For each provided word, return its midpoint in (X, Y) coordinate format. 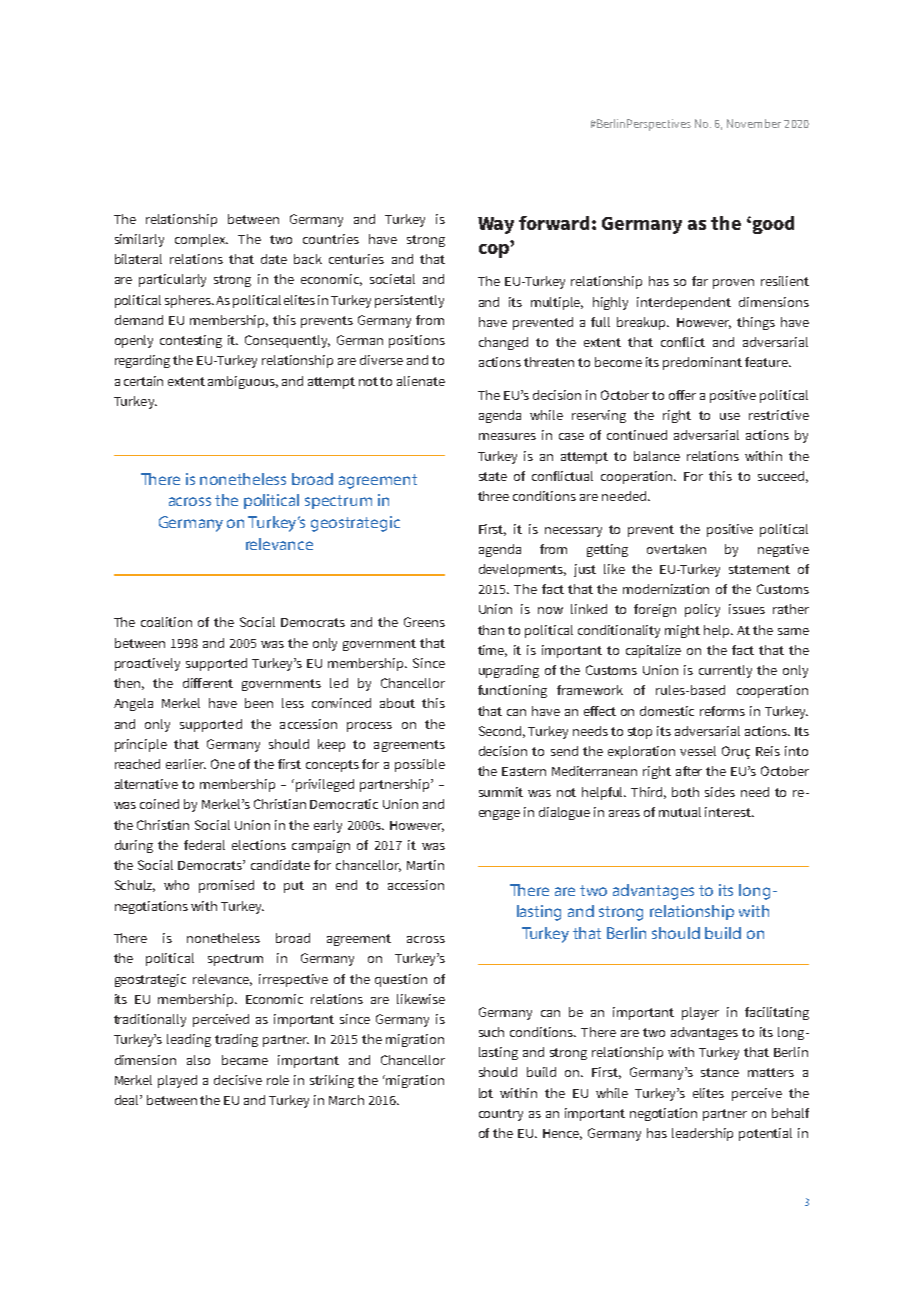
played (177, 1081)
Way (496, 225)
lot (486, 1093)
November (754, 123)
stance (720, 1072)
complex (201, 240)
